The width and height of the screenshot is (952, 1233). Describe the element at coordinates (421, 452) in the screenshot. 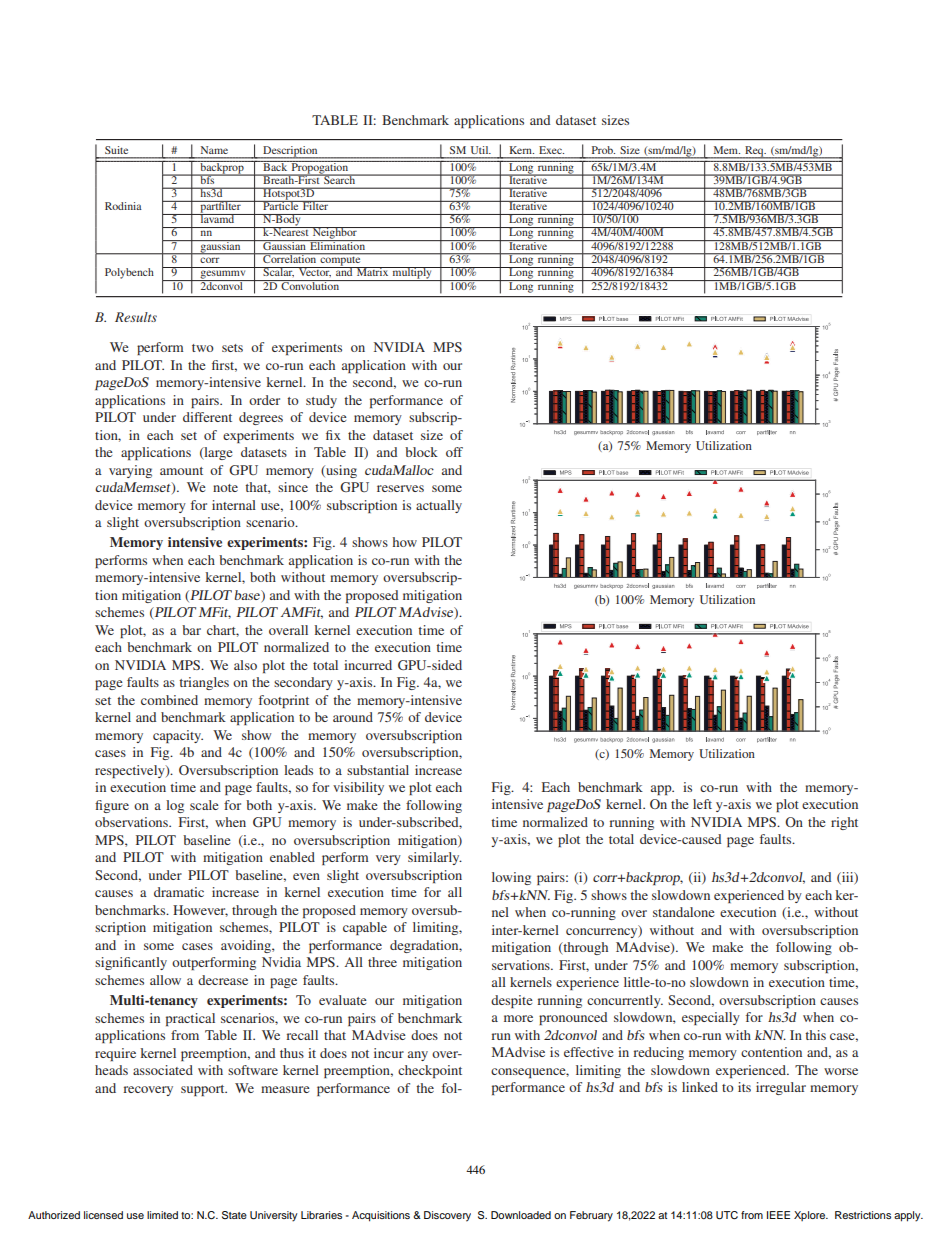

I see `block` at that location.
